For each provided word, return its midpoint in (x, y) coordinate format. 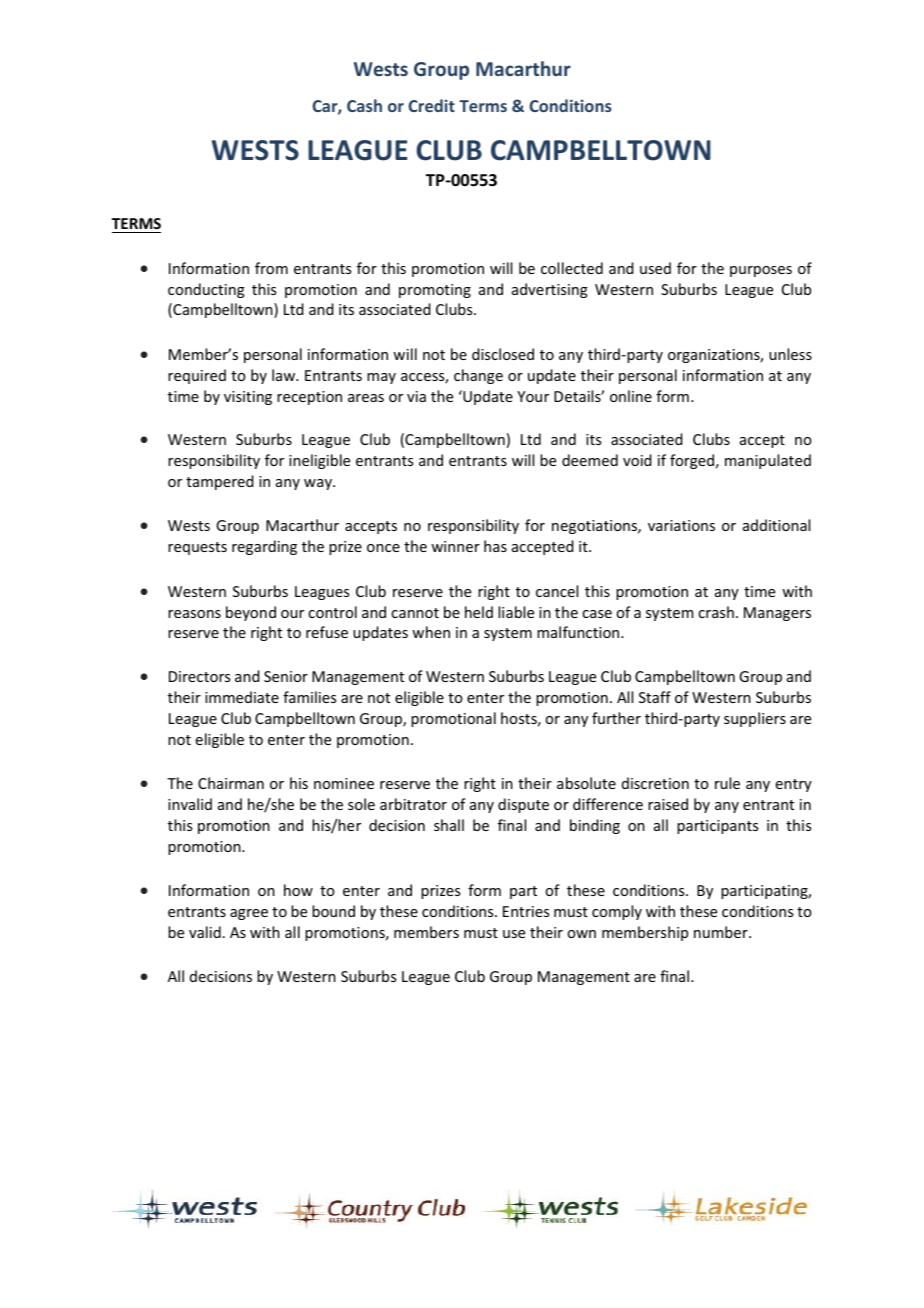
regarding (264, 547)
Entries (526, 911)
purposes (761, 271)
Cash (364, 105)
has (495, 546)
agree (249, 914)
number (722, 932)
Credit (431, 105)
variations (681, 525)
